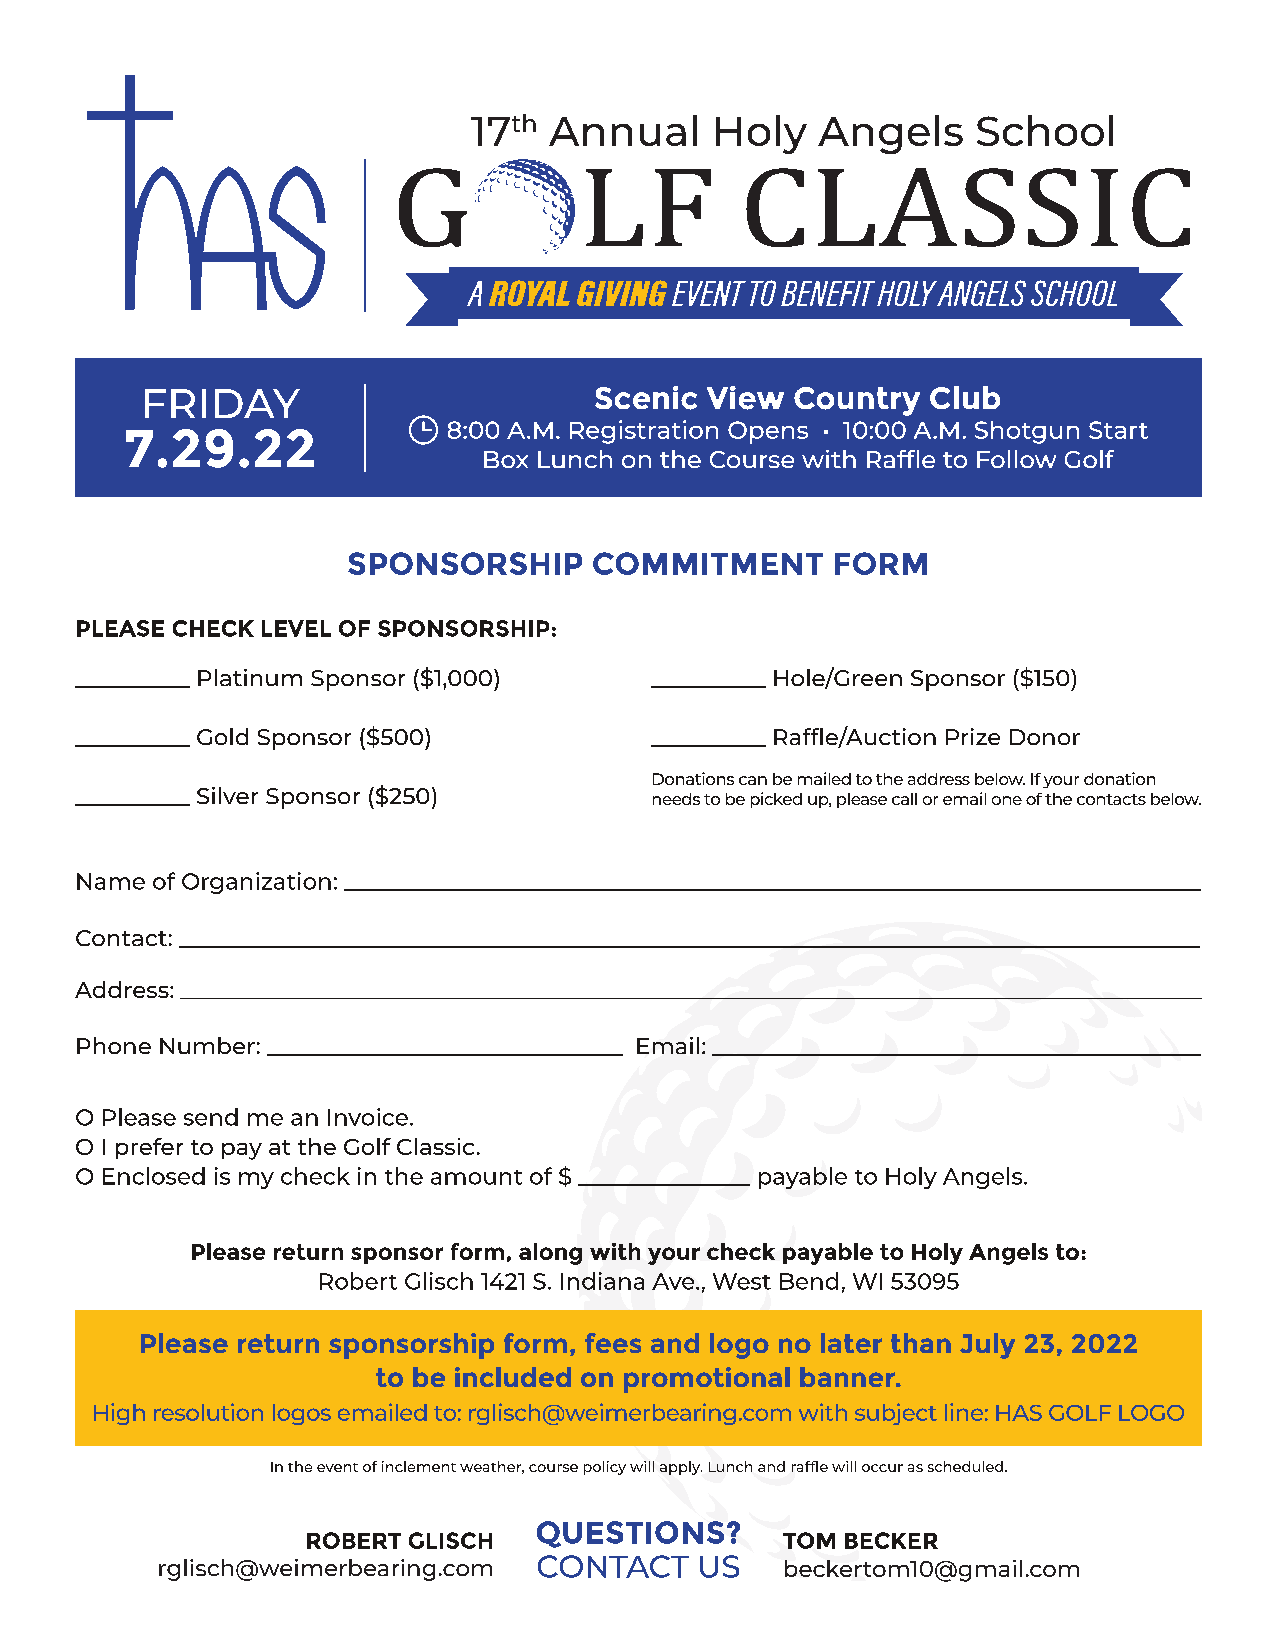 The width and height of the screenshot is (1277, 1652). What do you see at coordinates (296, 628) in the screenshot?
I see `LEVEL` at bounding box center [296, 628].
